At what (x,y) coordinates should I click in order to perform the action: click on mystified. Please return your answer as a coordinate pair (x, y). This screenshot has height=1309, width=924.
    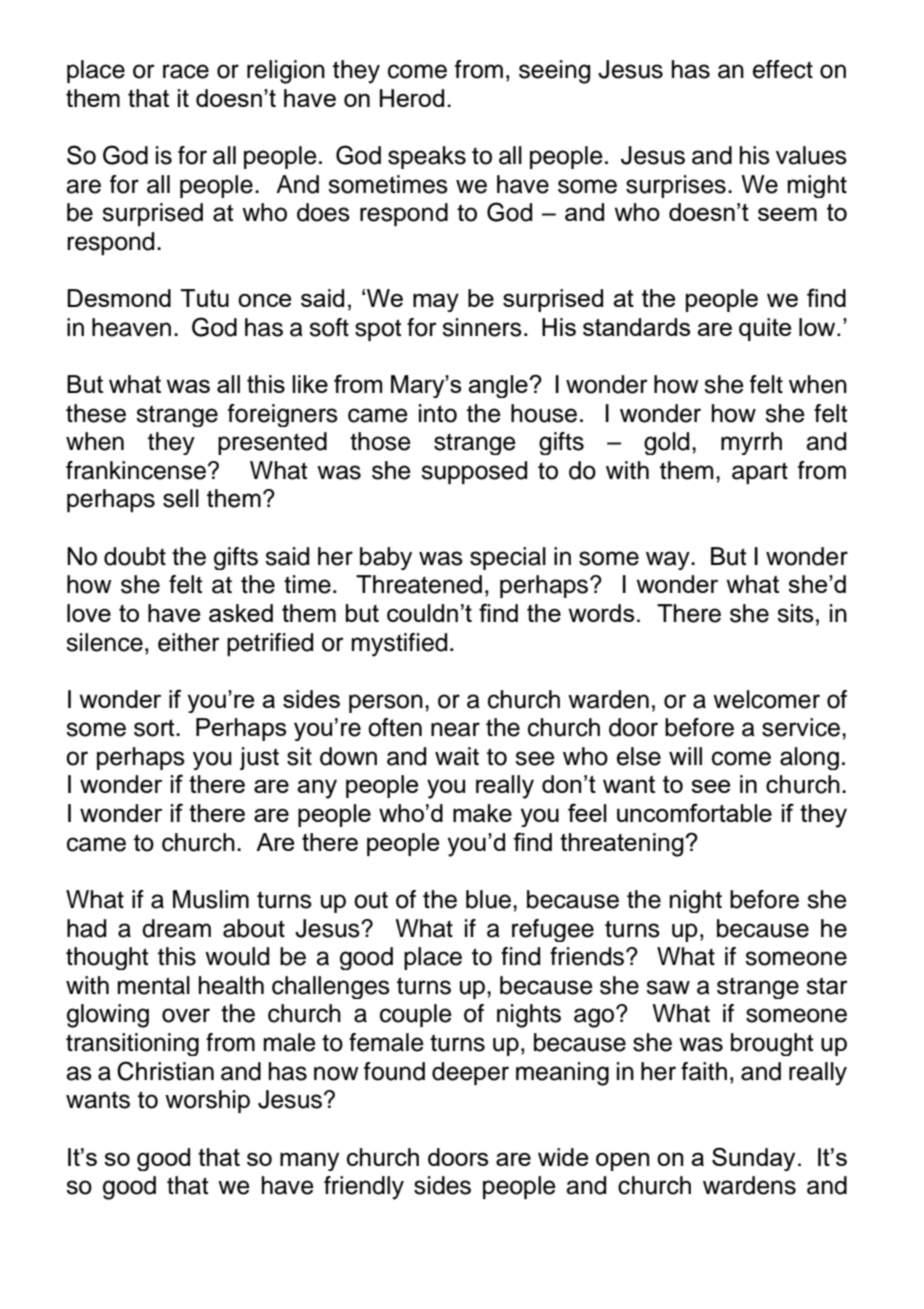
    Looking at the image, I should click on (399, 645).
